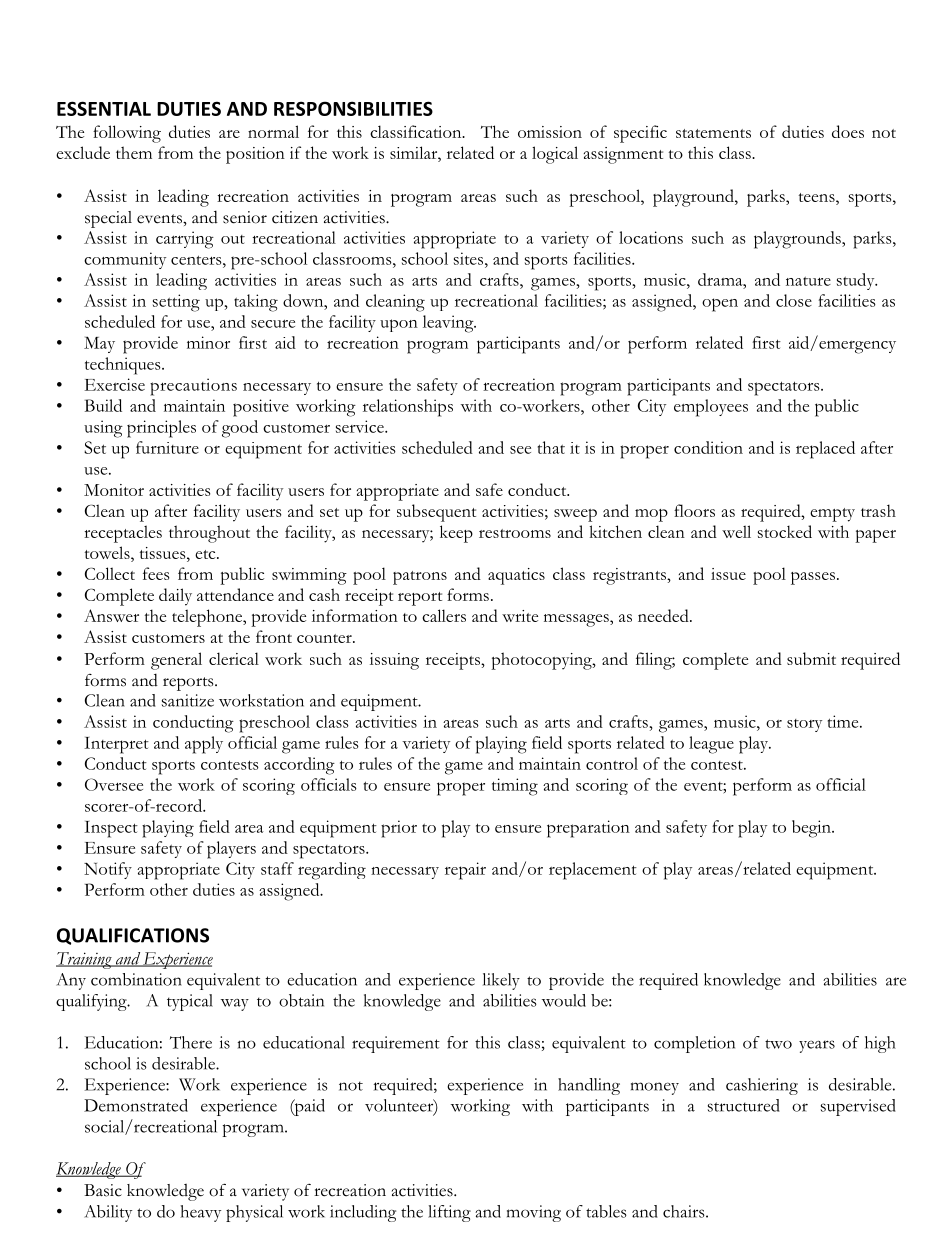  Describe the element at coordinates (114, 490) in the page. I see `Monitor` at that location.
